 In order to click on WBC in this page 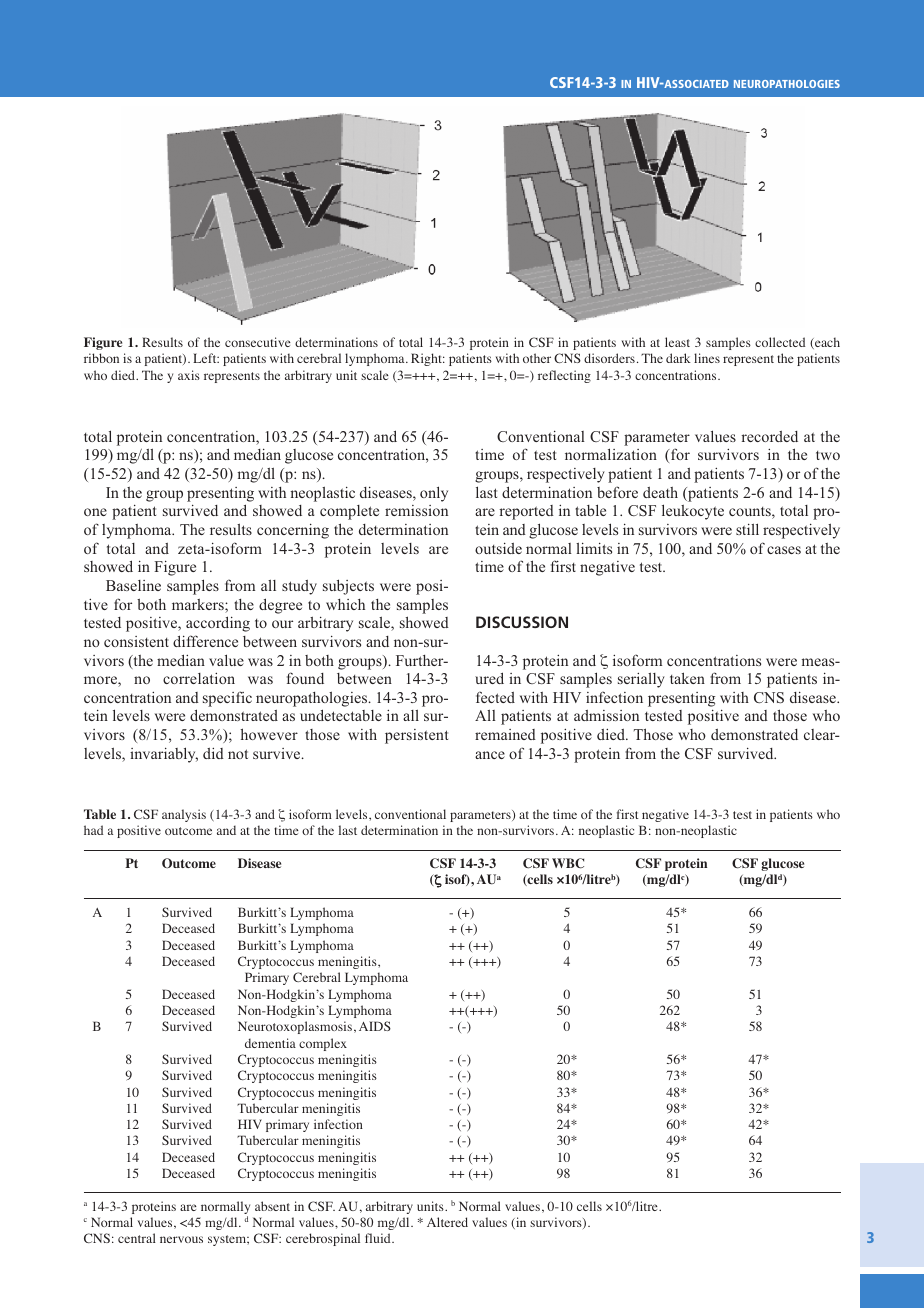, I will do `click(568, 863)`.
